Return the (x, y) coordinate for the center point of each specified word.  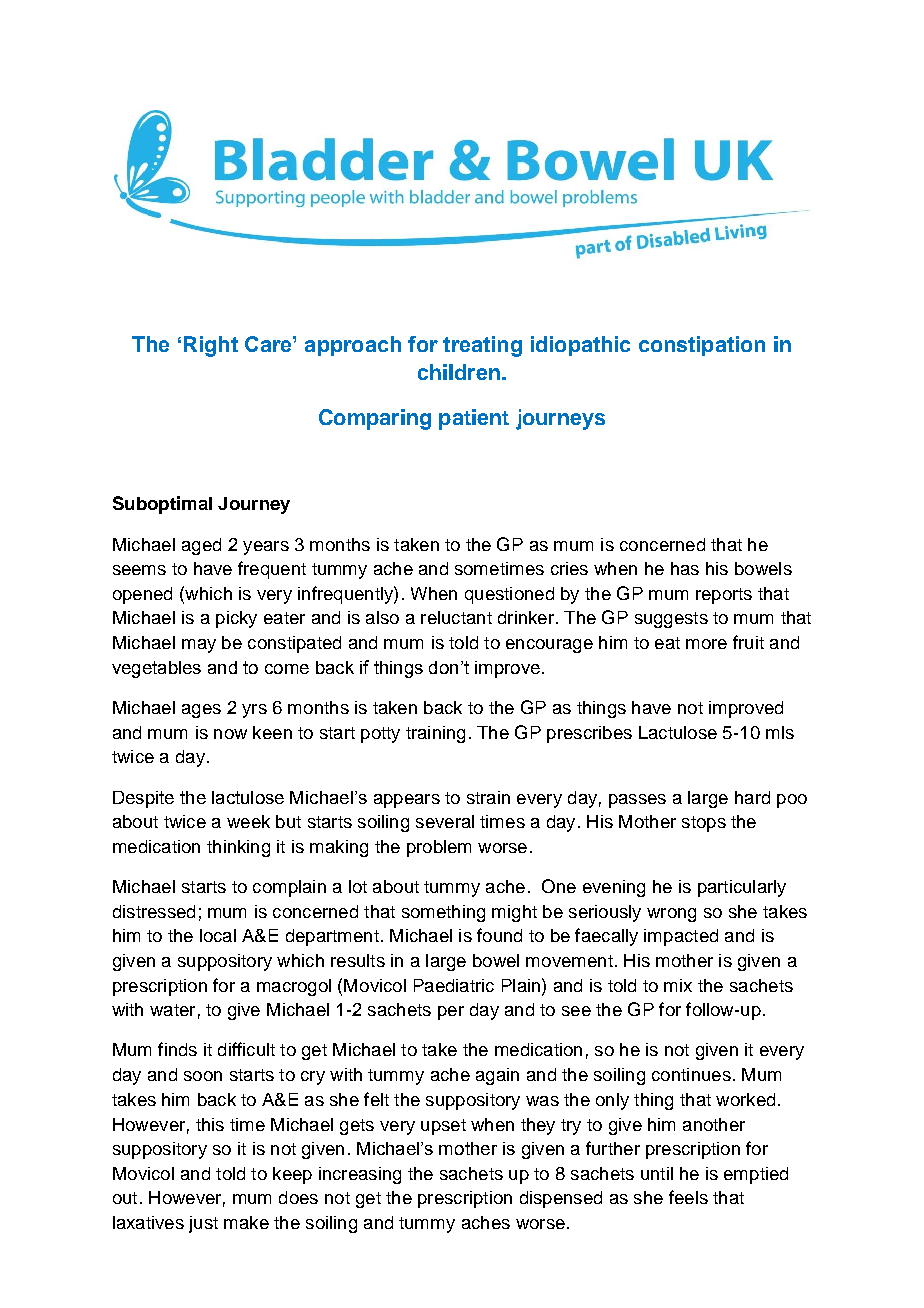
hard (752, 797)
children (459, 372)
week (248, 821)
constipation (702, 346)
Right (211, 346)
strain (488, 797)
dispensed (561, 1199)
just (203, 1224)
